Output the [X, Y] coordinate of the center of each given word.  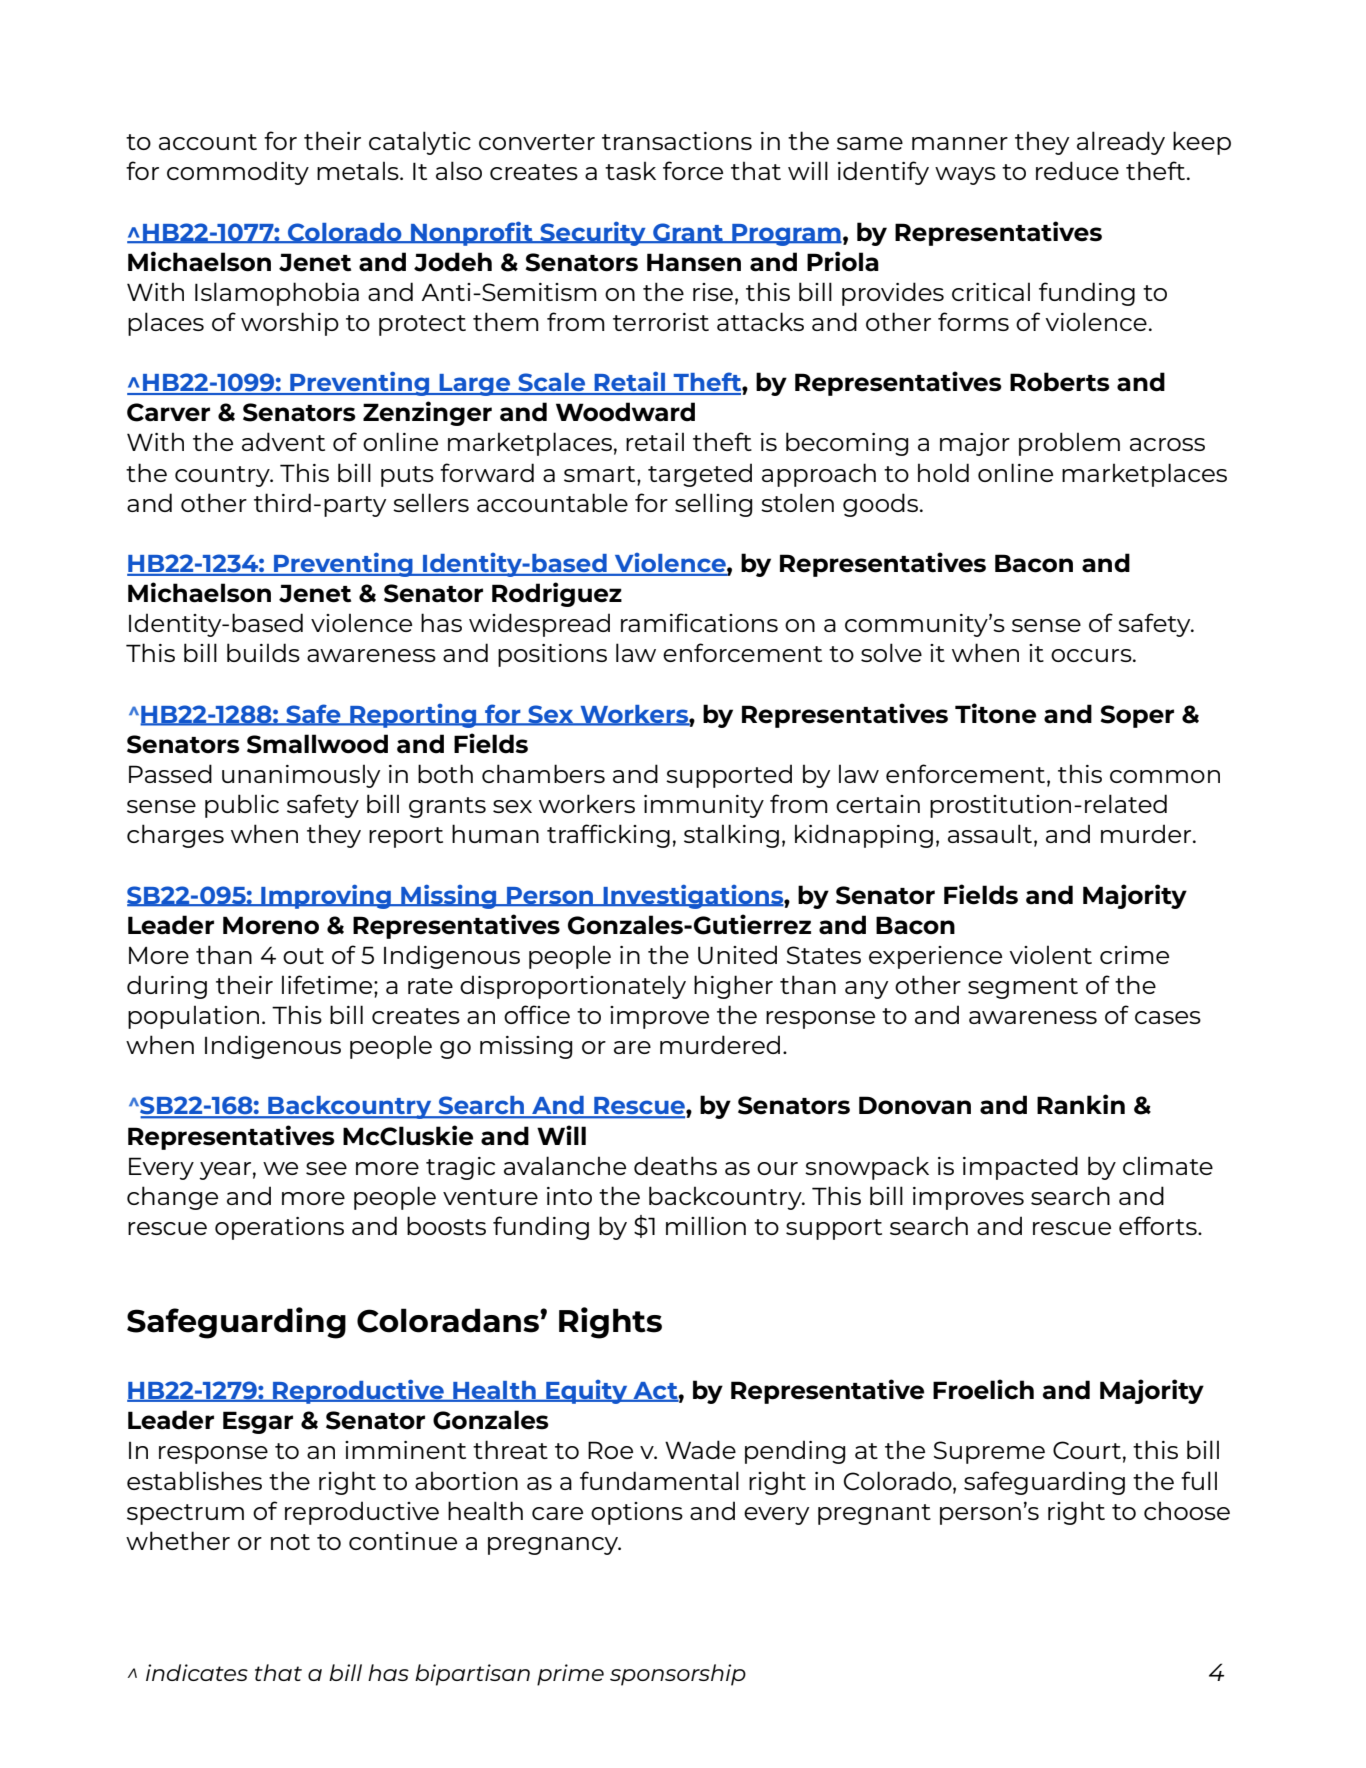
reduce [1077, 170]
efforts [1159, 1225]
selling [713, 505]
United [737, 954]
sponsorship [678, 1675]
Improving [326, 896]
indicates [197, 1672]
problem [1069, 444]
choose [1187, 1510]
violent [1050, 954]
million [706, 1225]
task [630, 170]
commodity [238, 173]
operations [279, 1228]
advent [283, 441]
